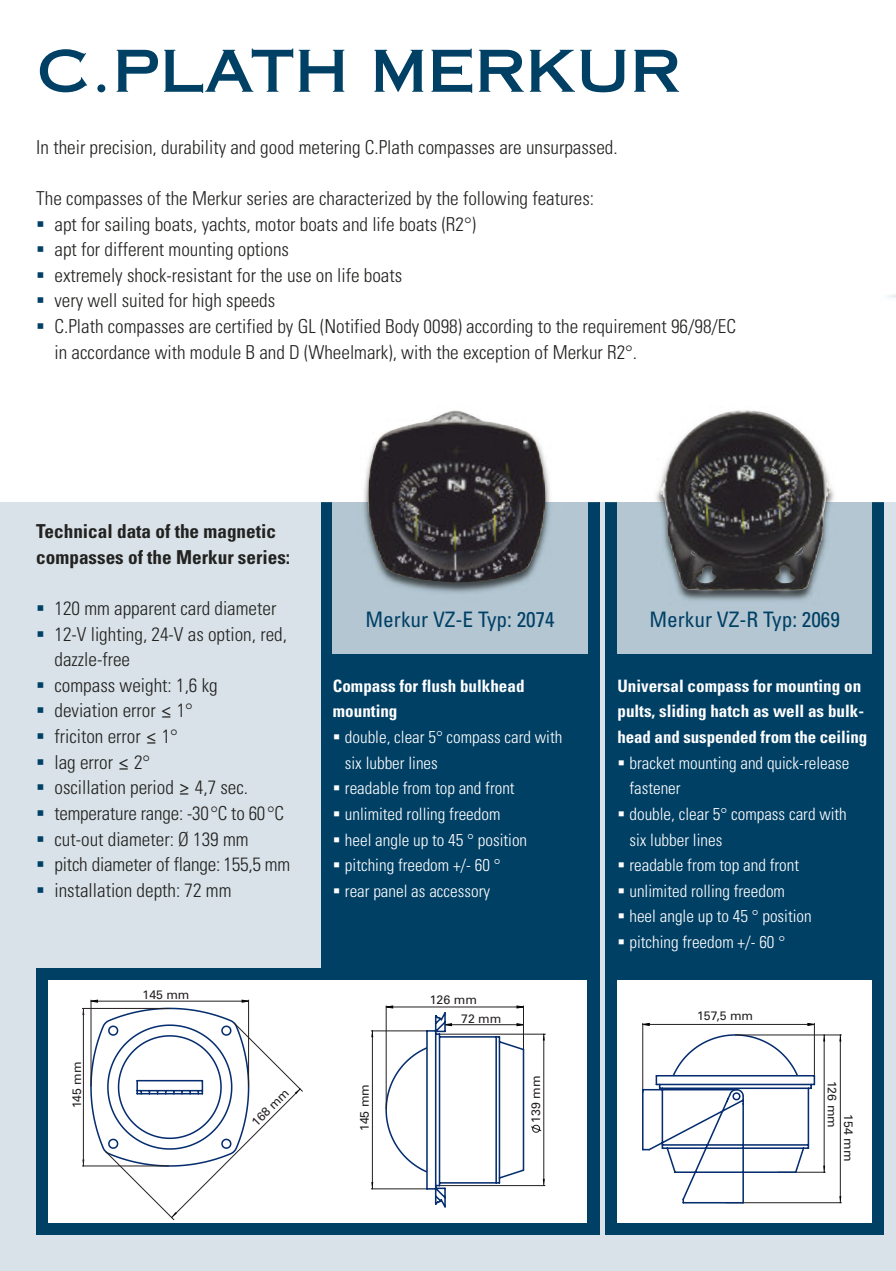 Image resolution: width=896 pixels, height=1271 pixels. What do you see at coordinates (571, 149) in the screenshot?
I see `unsurpassed` at bounding box center [571, 149].
